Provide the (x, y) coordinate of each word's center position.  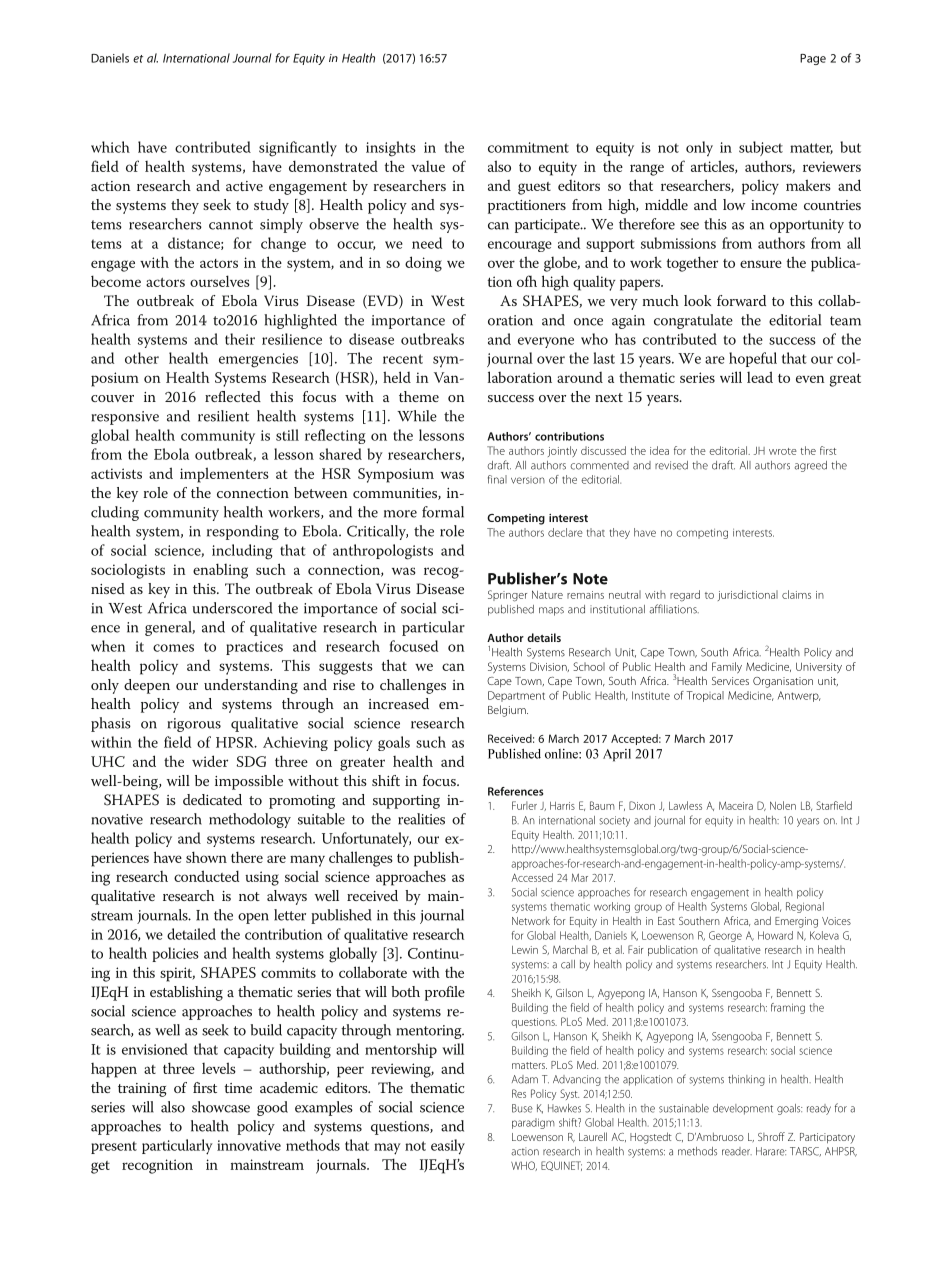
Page (813, 59)
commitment (528, 147)
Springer (507, 596)
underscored (232, 608)
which (110, 147)
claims (796, 594)
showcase (221, 1107)
